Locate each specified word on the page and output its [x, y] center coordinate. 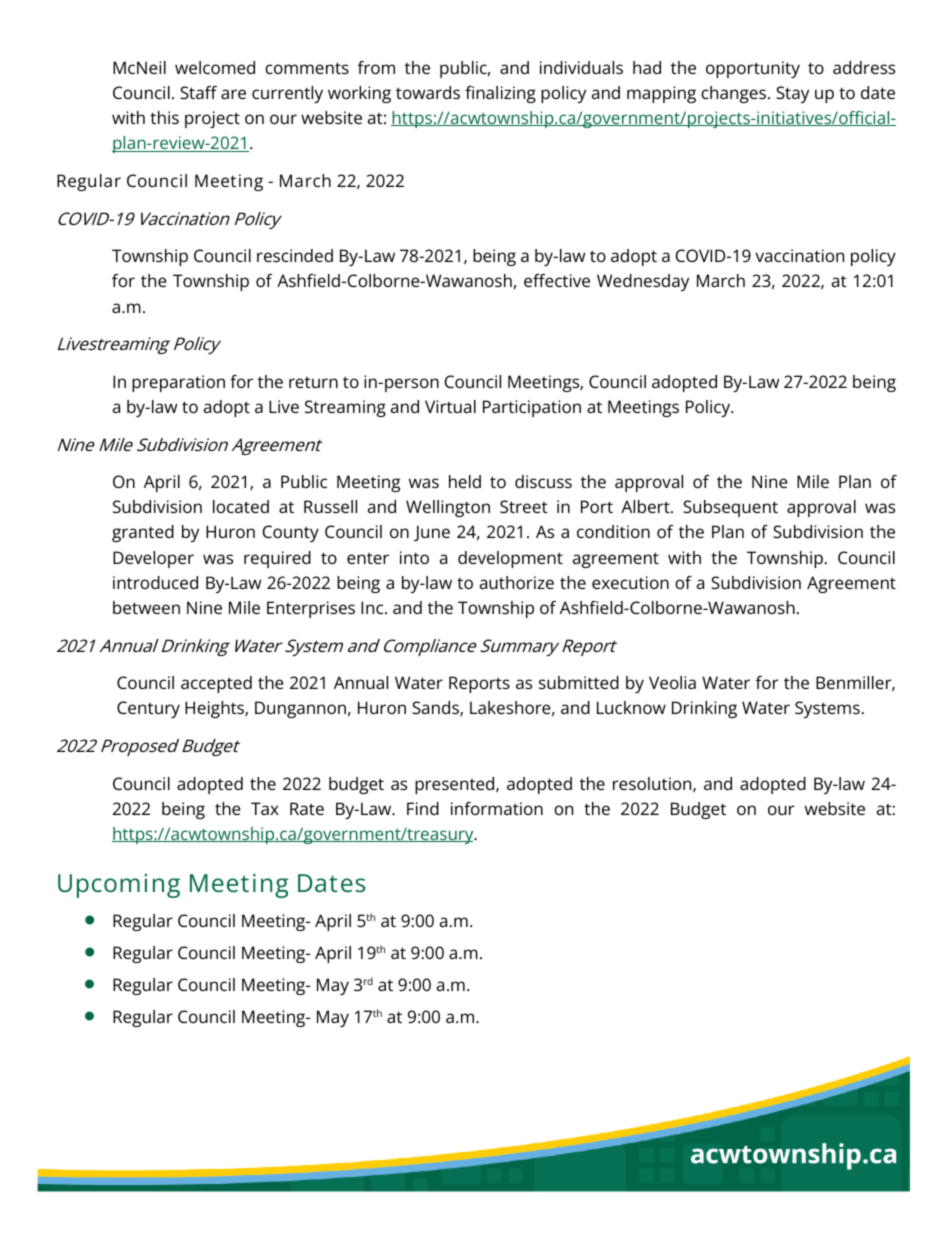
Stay [792, 94]
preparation [178, 383]
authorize [517, 582]
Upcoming [119, 886]
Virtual [450, 406]
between [146, 607]
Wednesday [643, 282]
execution [630, 582]
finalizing [500, 94]
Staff [198, 92]
